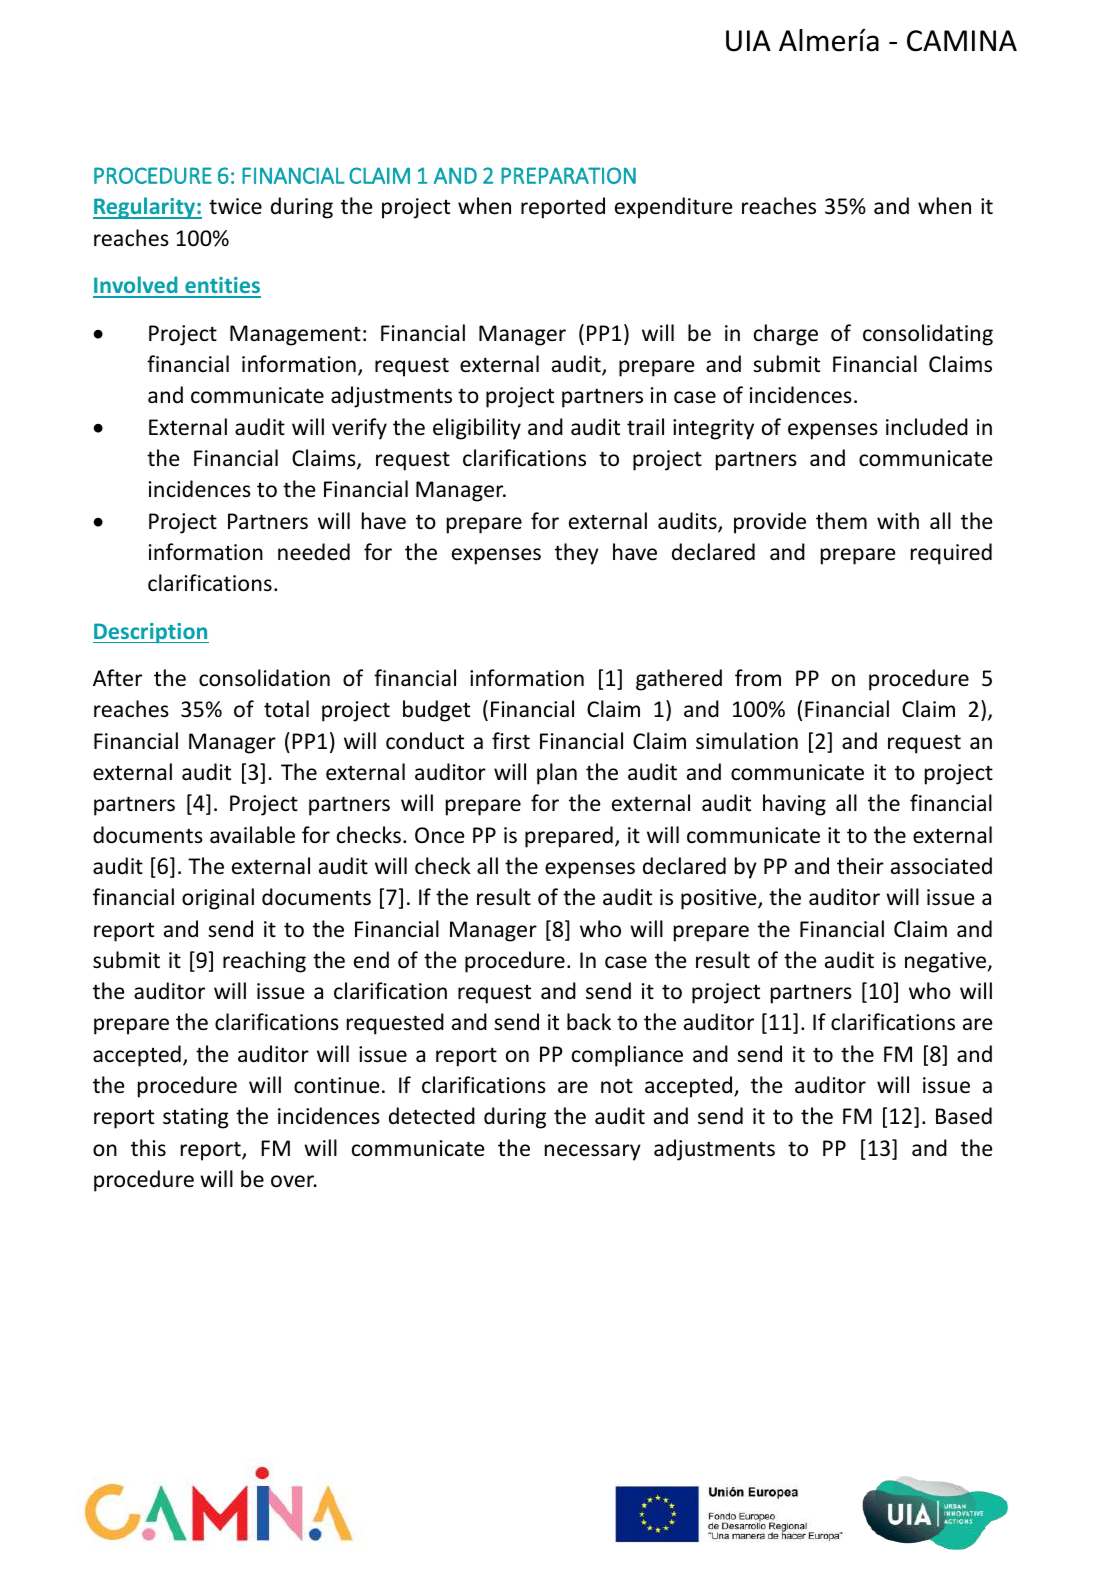 This screenshot has width=1096, height=1584. I want to click on they, so click(577, 554).
